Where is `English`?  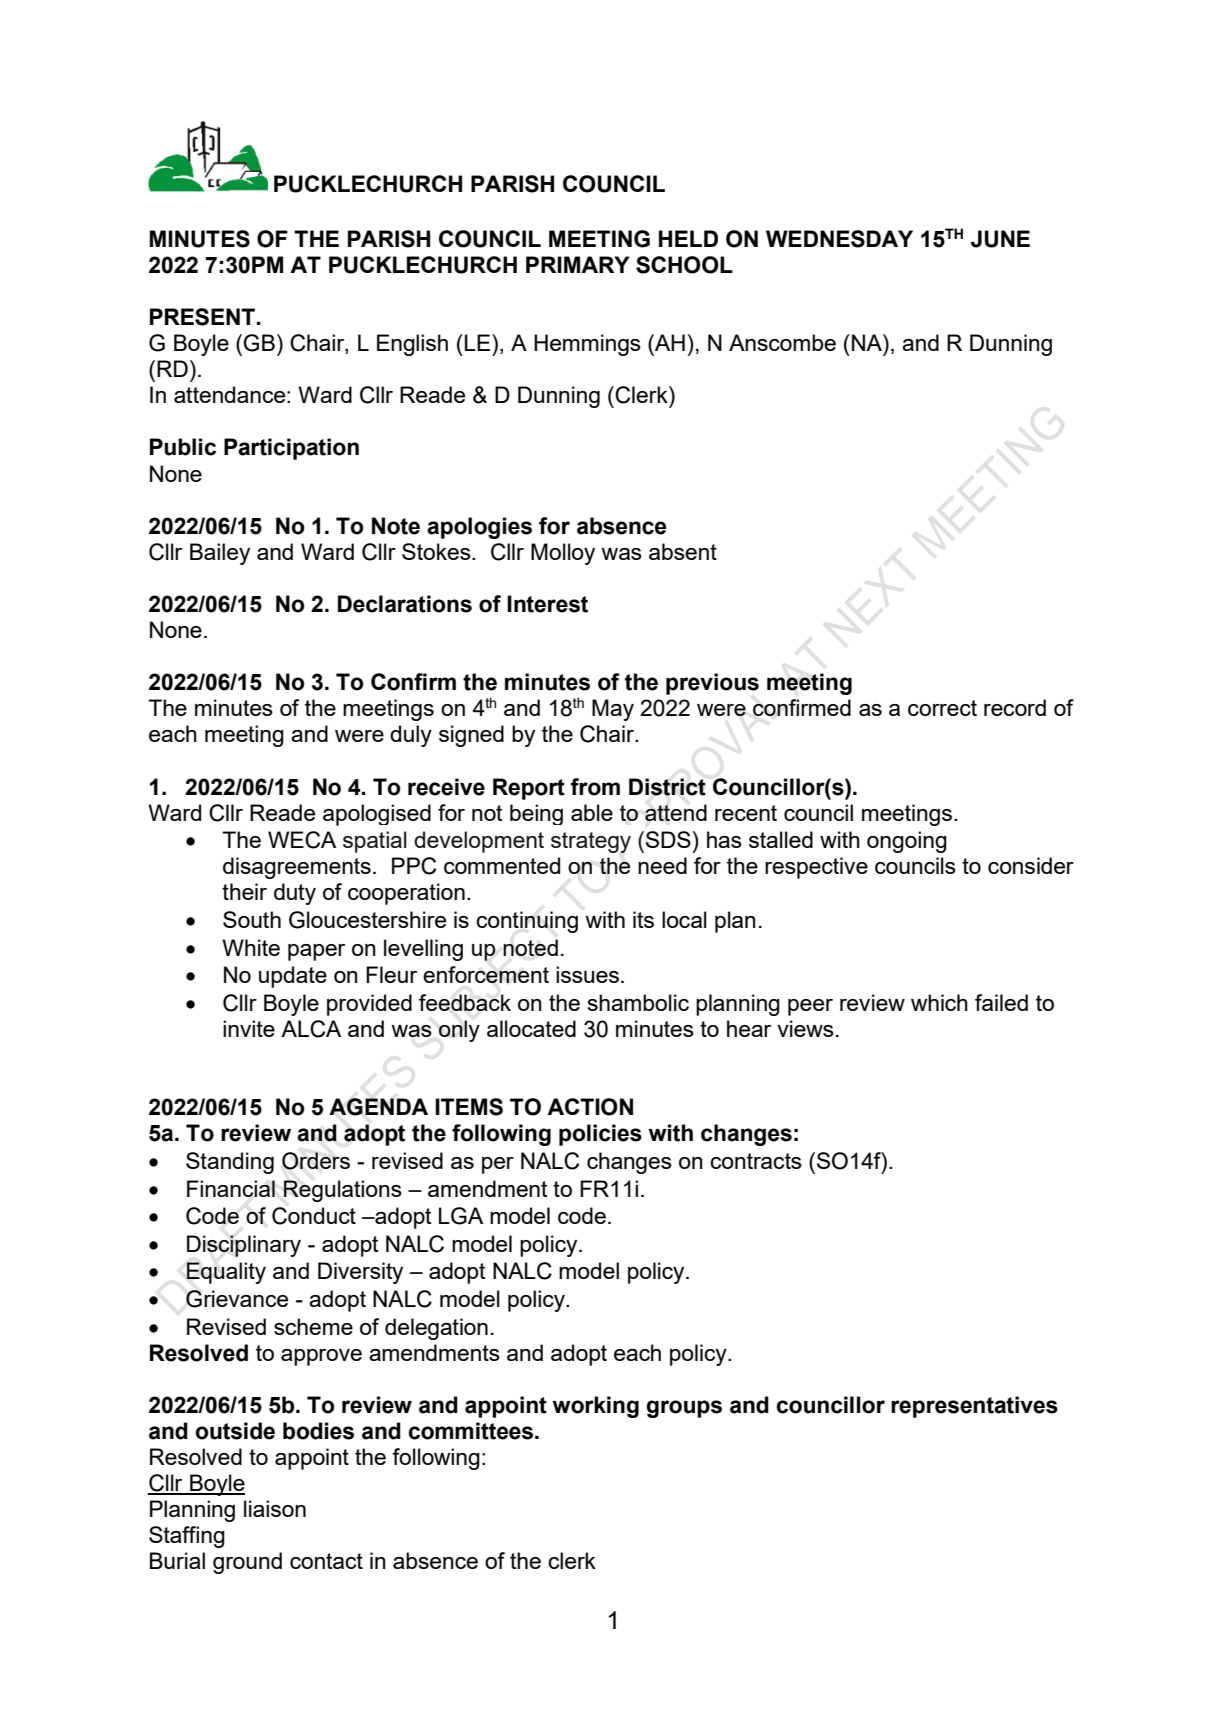
English is located at coordinates (412, 345).
